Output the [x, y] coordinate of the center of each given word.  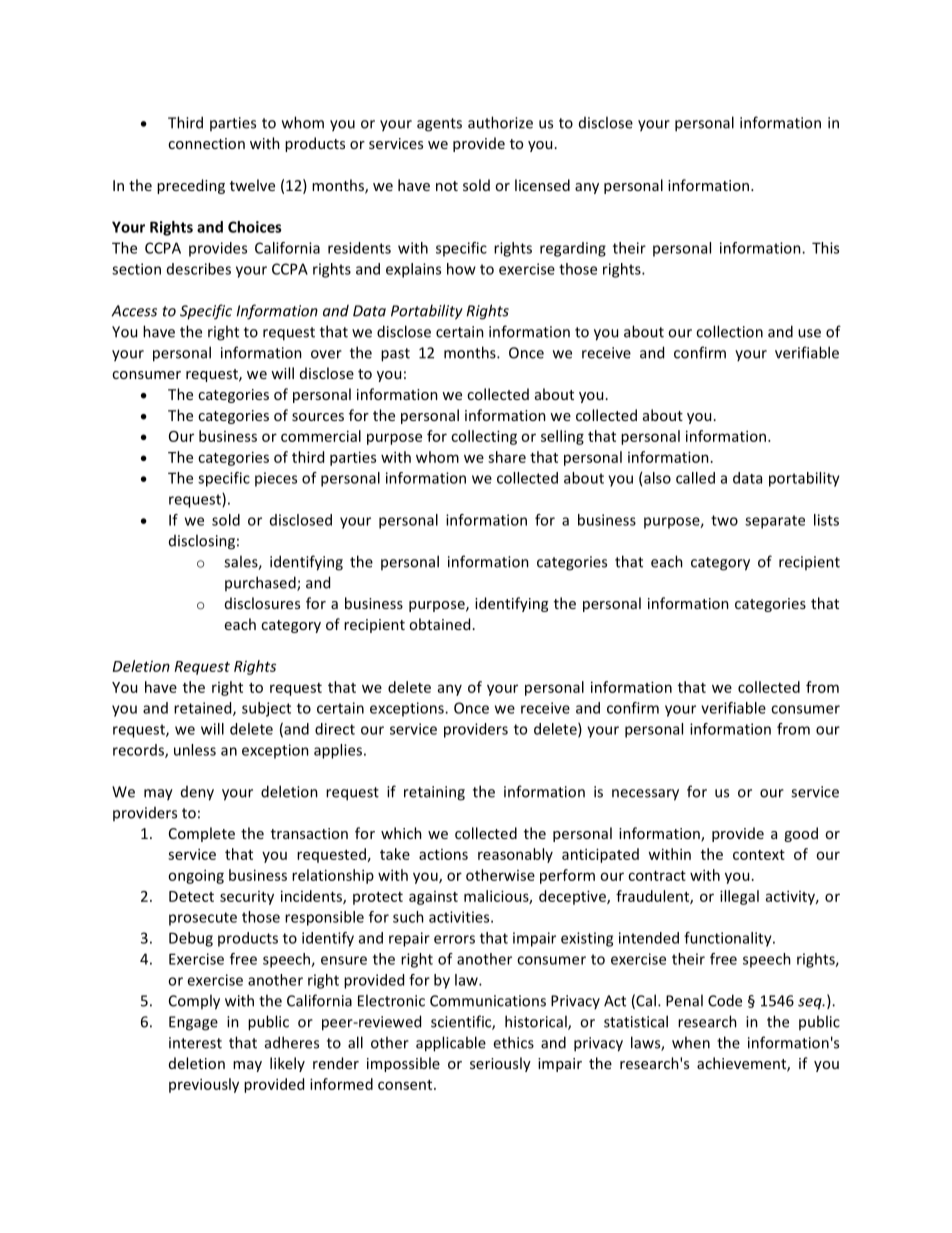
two [724, 520]
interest [195, 1043]
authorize [500, 122]
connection [206, 143]
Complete [202, 834]
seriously [500, 1064]
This [825, 248]
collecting [484, 437]
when [691, 1042]
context [759, 855]
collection [729, 331]
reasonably [515, 855]
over [326, 354]
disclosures [262, 603]
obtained [439, 624]
